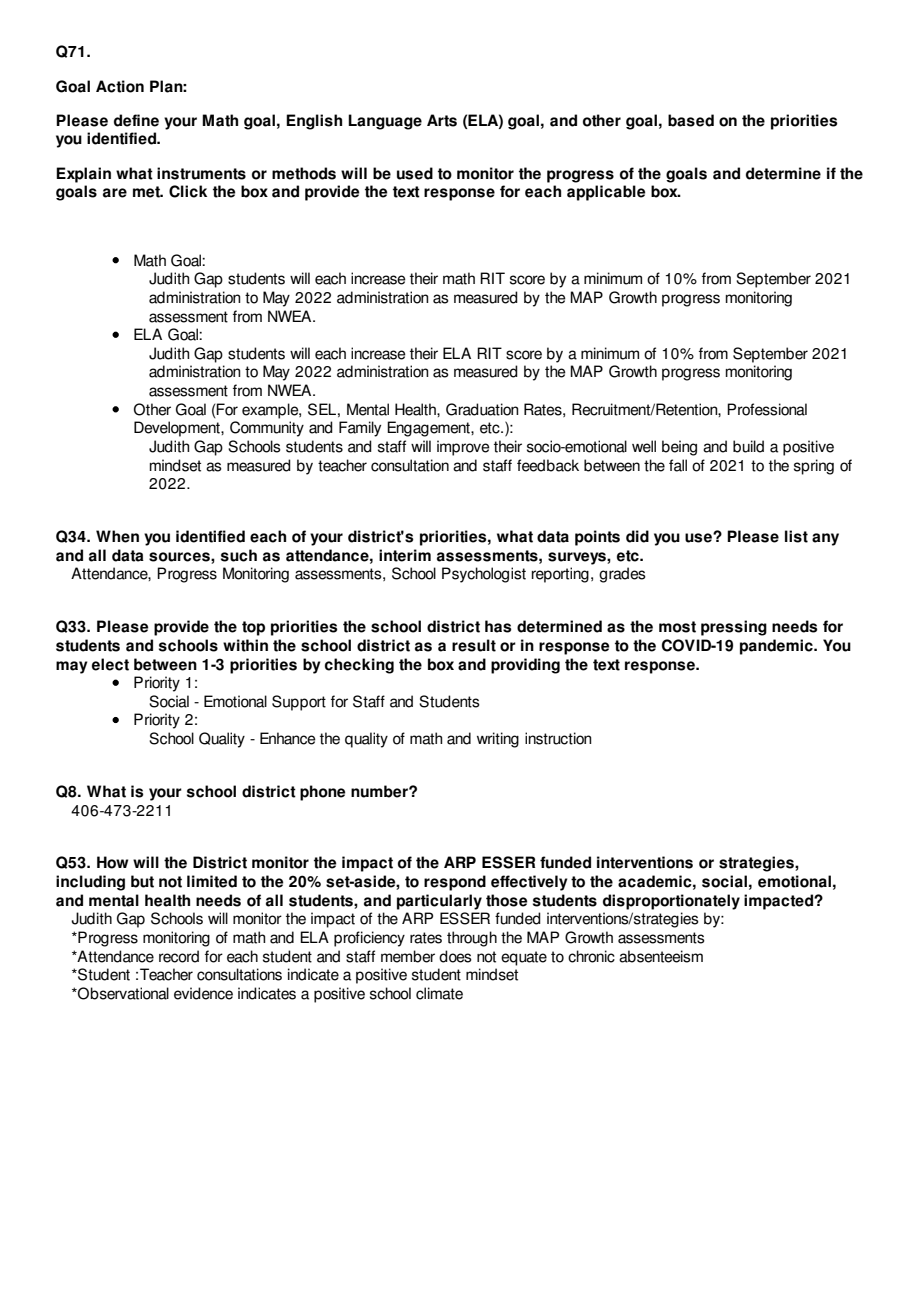 This page has height=1308, width=924. What do you see at coordinates (117, 536) in the page?
I see `When` at bounding box center [117, 536].
